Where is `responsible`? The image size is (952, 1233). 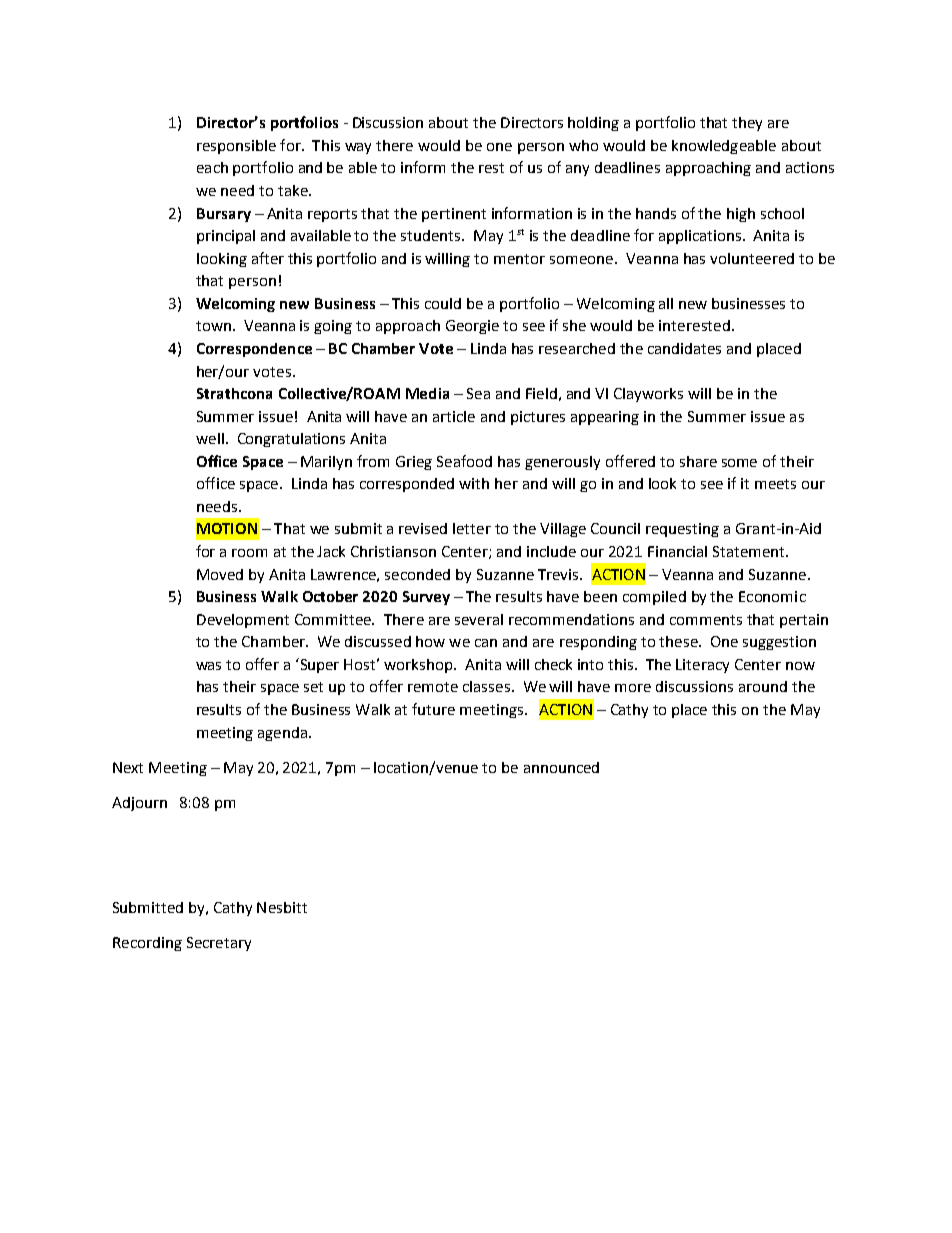
responsible is located at coordinates (236, 147).
